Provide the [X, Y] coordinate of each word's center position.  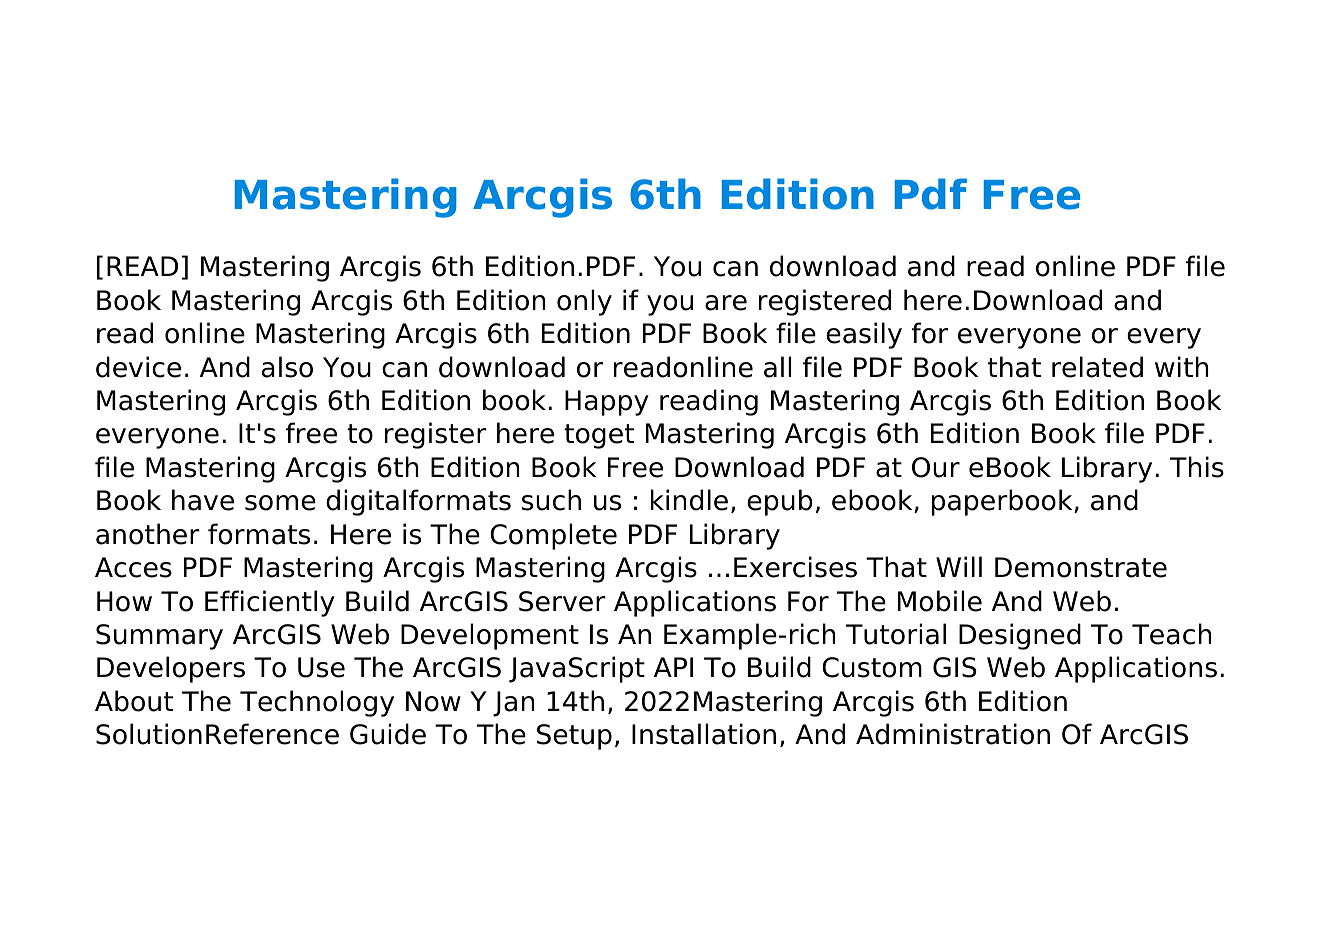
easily [864, 335]
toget [599, 436]
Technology [317, 703]
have [203, 500]
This [1197, 467]
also [287, 367]
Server [562, 601]
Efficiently [270, 603]
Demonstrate [1081, 567]
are [726, 303]
